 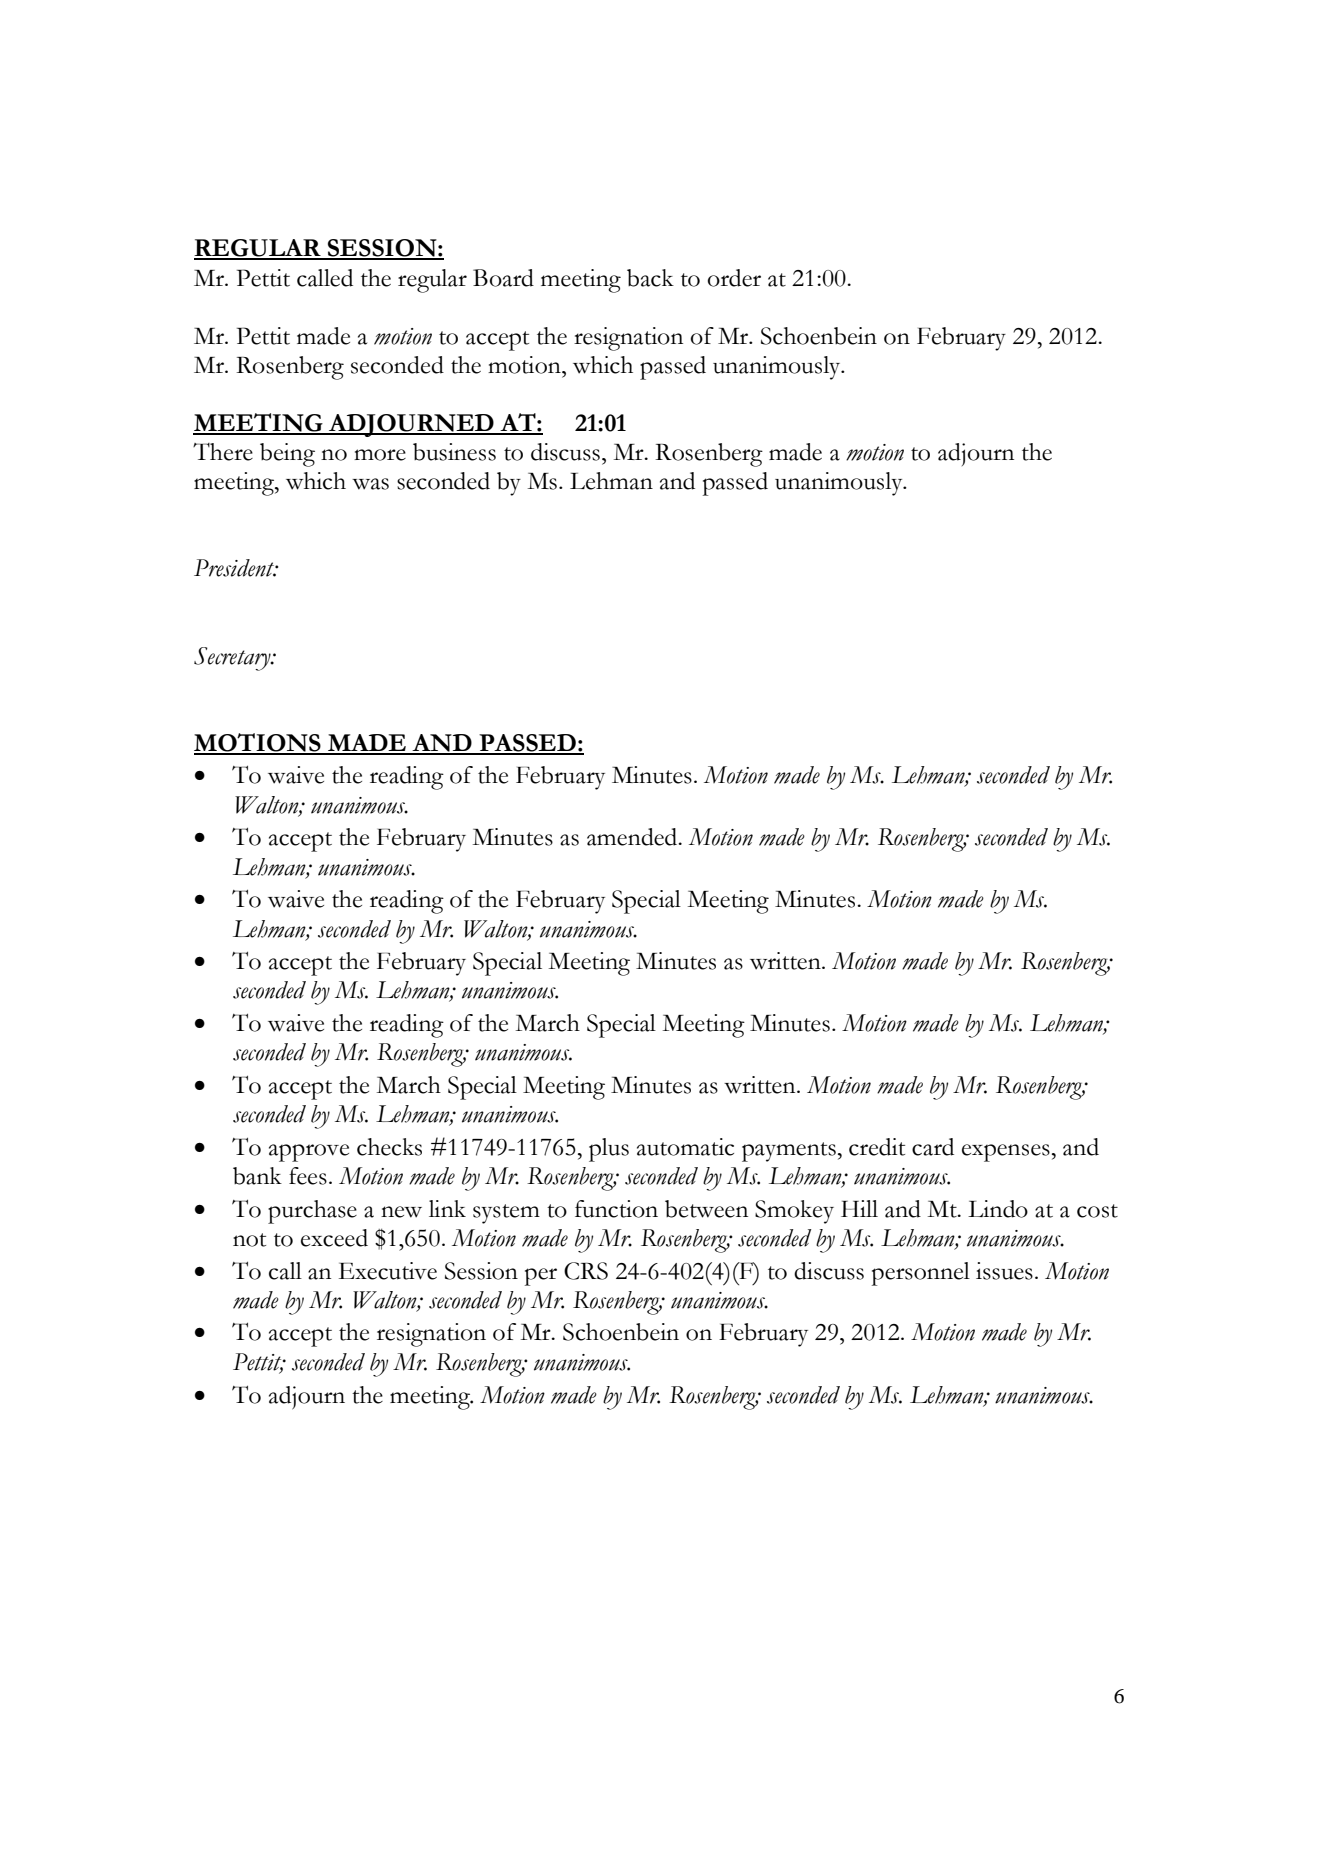 What do you see at coordinates (734, 278) in the document?
I see `order` at bounding box center [734, 278].
